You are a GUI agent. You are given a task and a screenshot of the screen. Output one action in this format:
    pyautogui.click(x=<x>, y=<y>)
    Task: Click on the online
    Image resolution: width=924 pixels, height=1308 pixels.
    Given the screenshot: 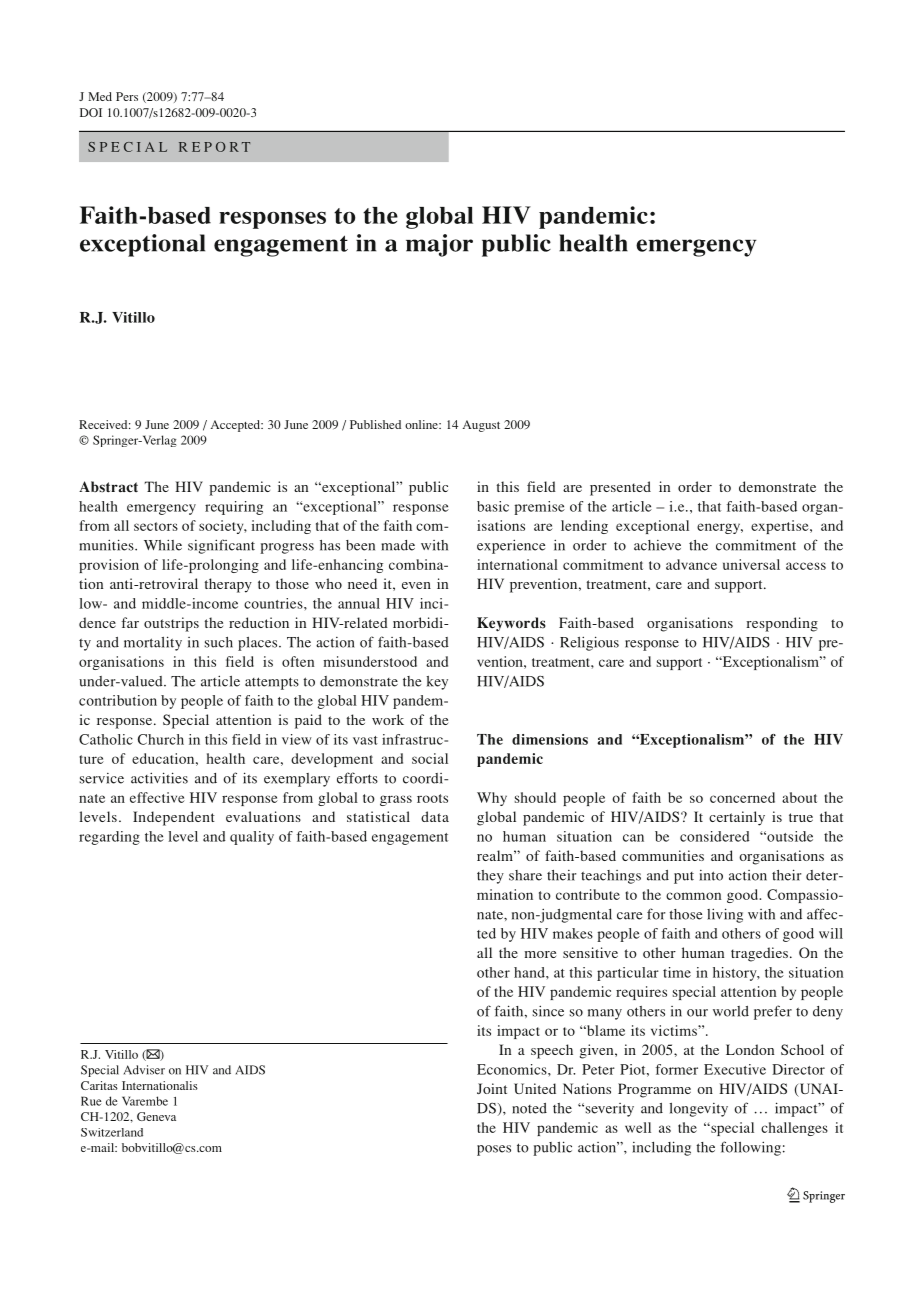 What is the action you would take?
    pyautogui.click(x=422, y=424)
